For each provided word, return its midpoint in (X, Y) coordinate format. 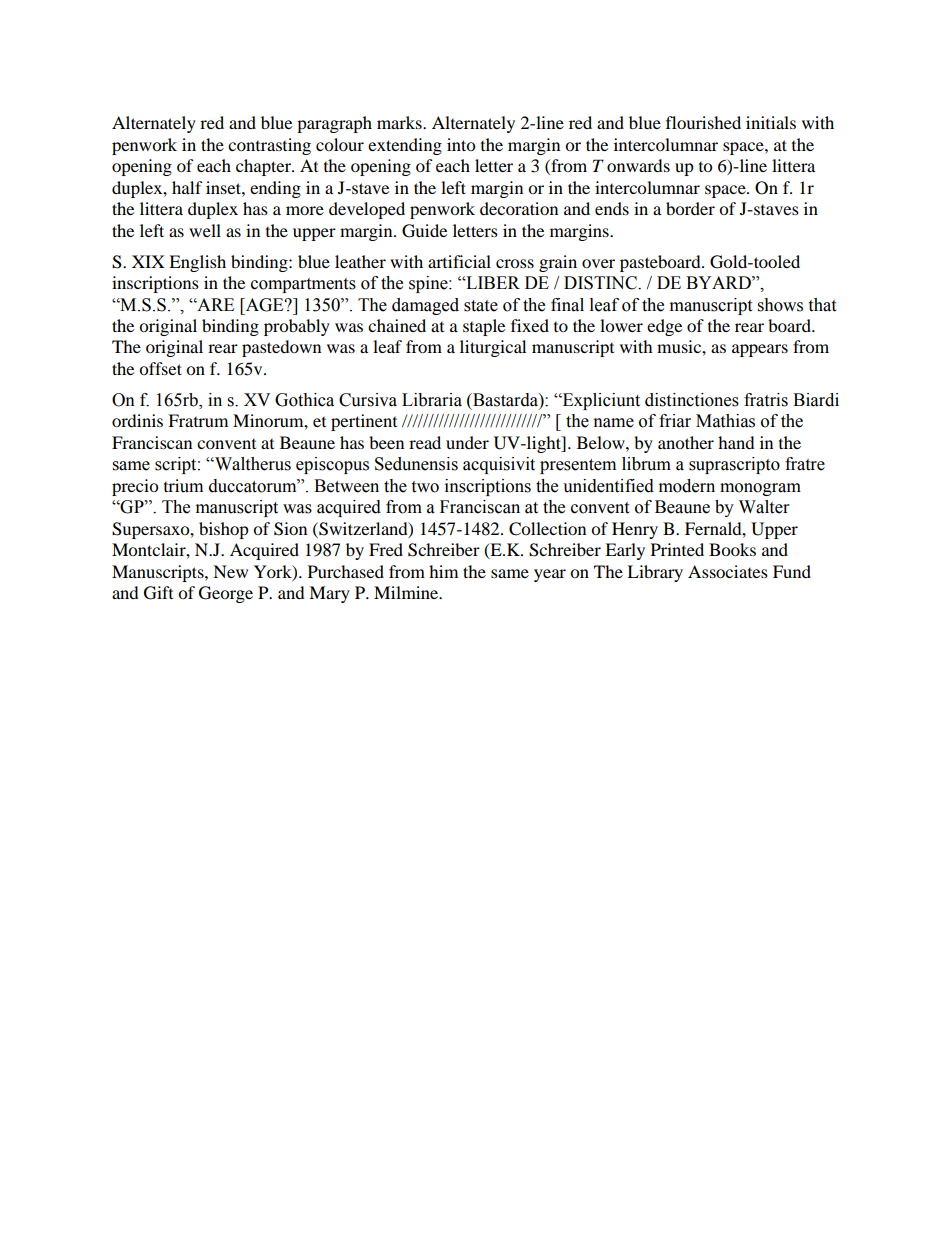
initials (771, 122)
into (461, 144)
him (443, 571)
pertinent (364, 422)
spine (429, 284)
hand (736, 442)
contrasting (269, 146)
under (467, 442)
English (197, 263)
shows (780, 305)
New (230, 571)
